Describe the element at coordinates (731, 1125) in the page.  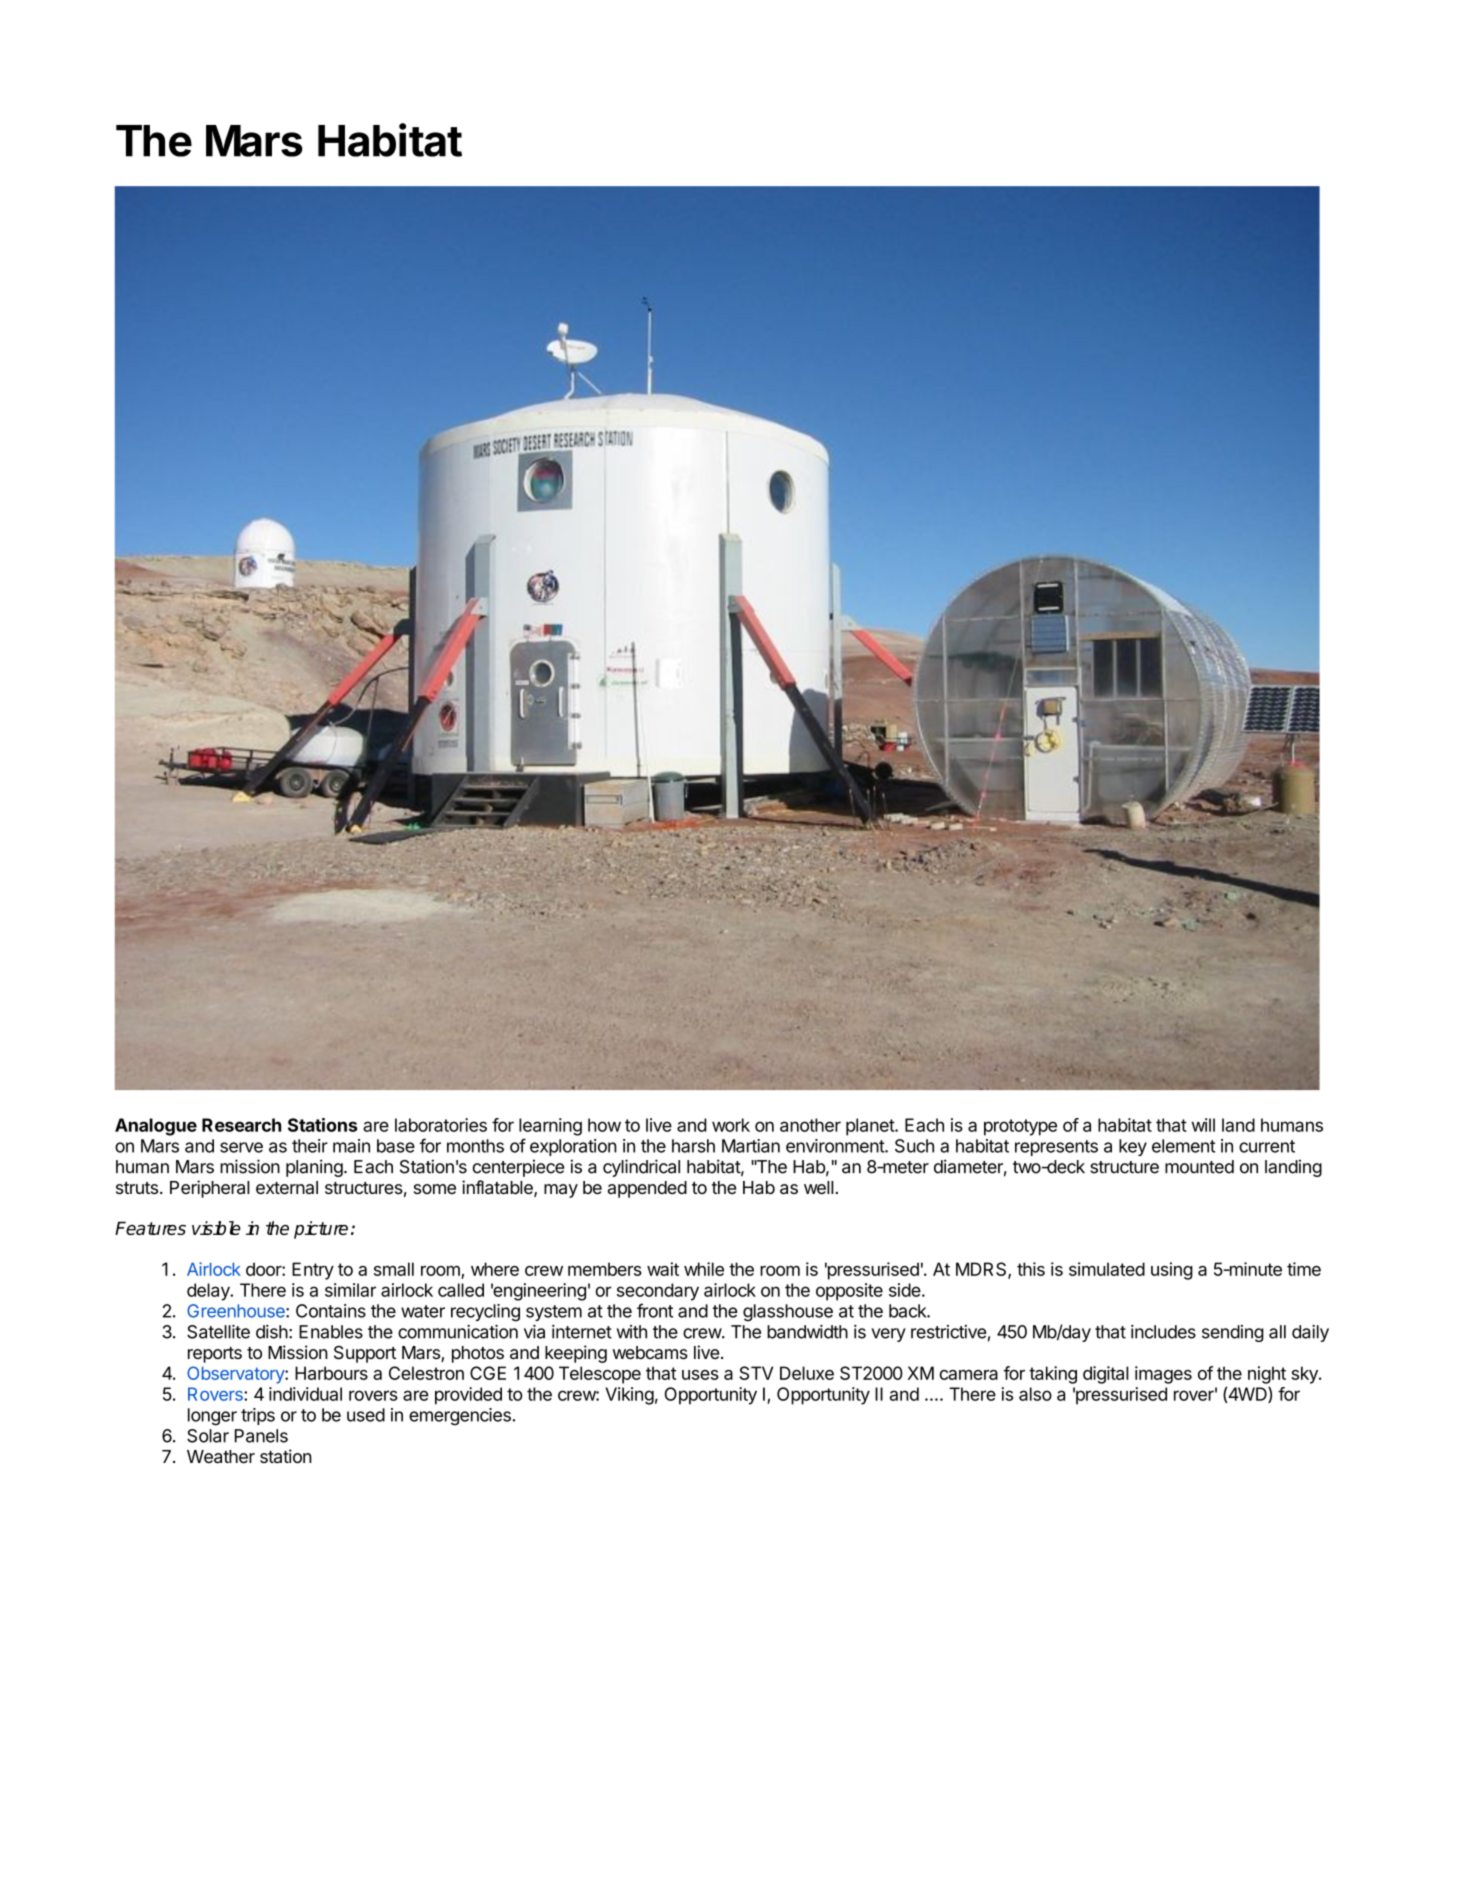
I see `work` at that location.
